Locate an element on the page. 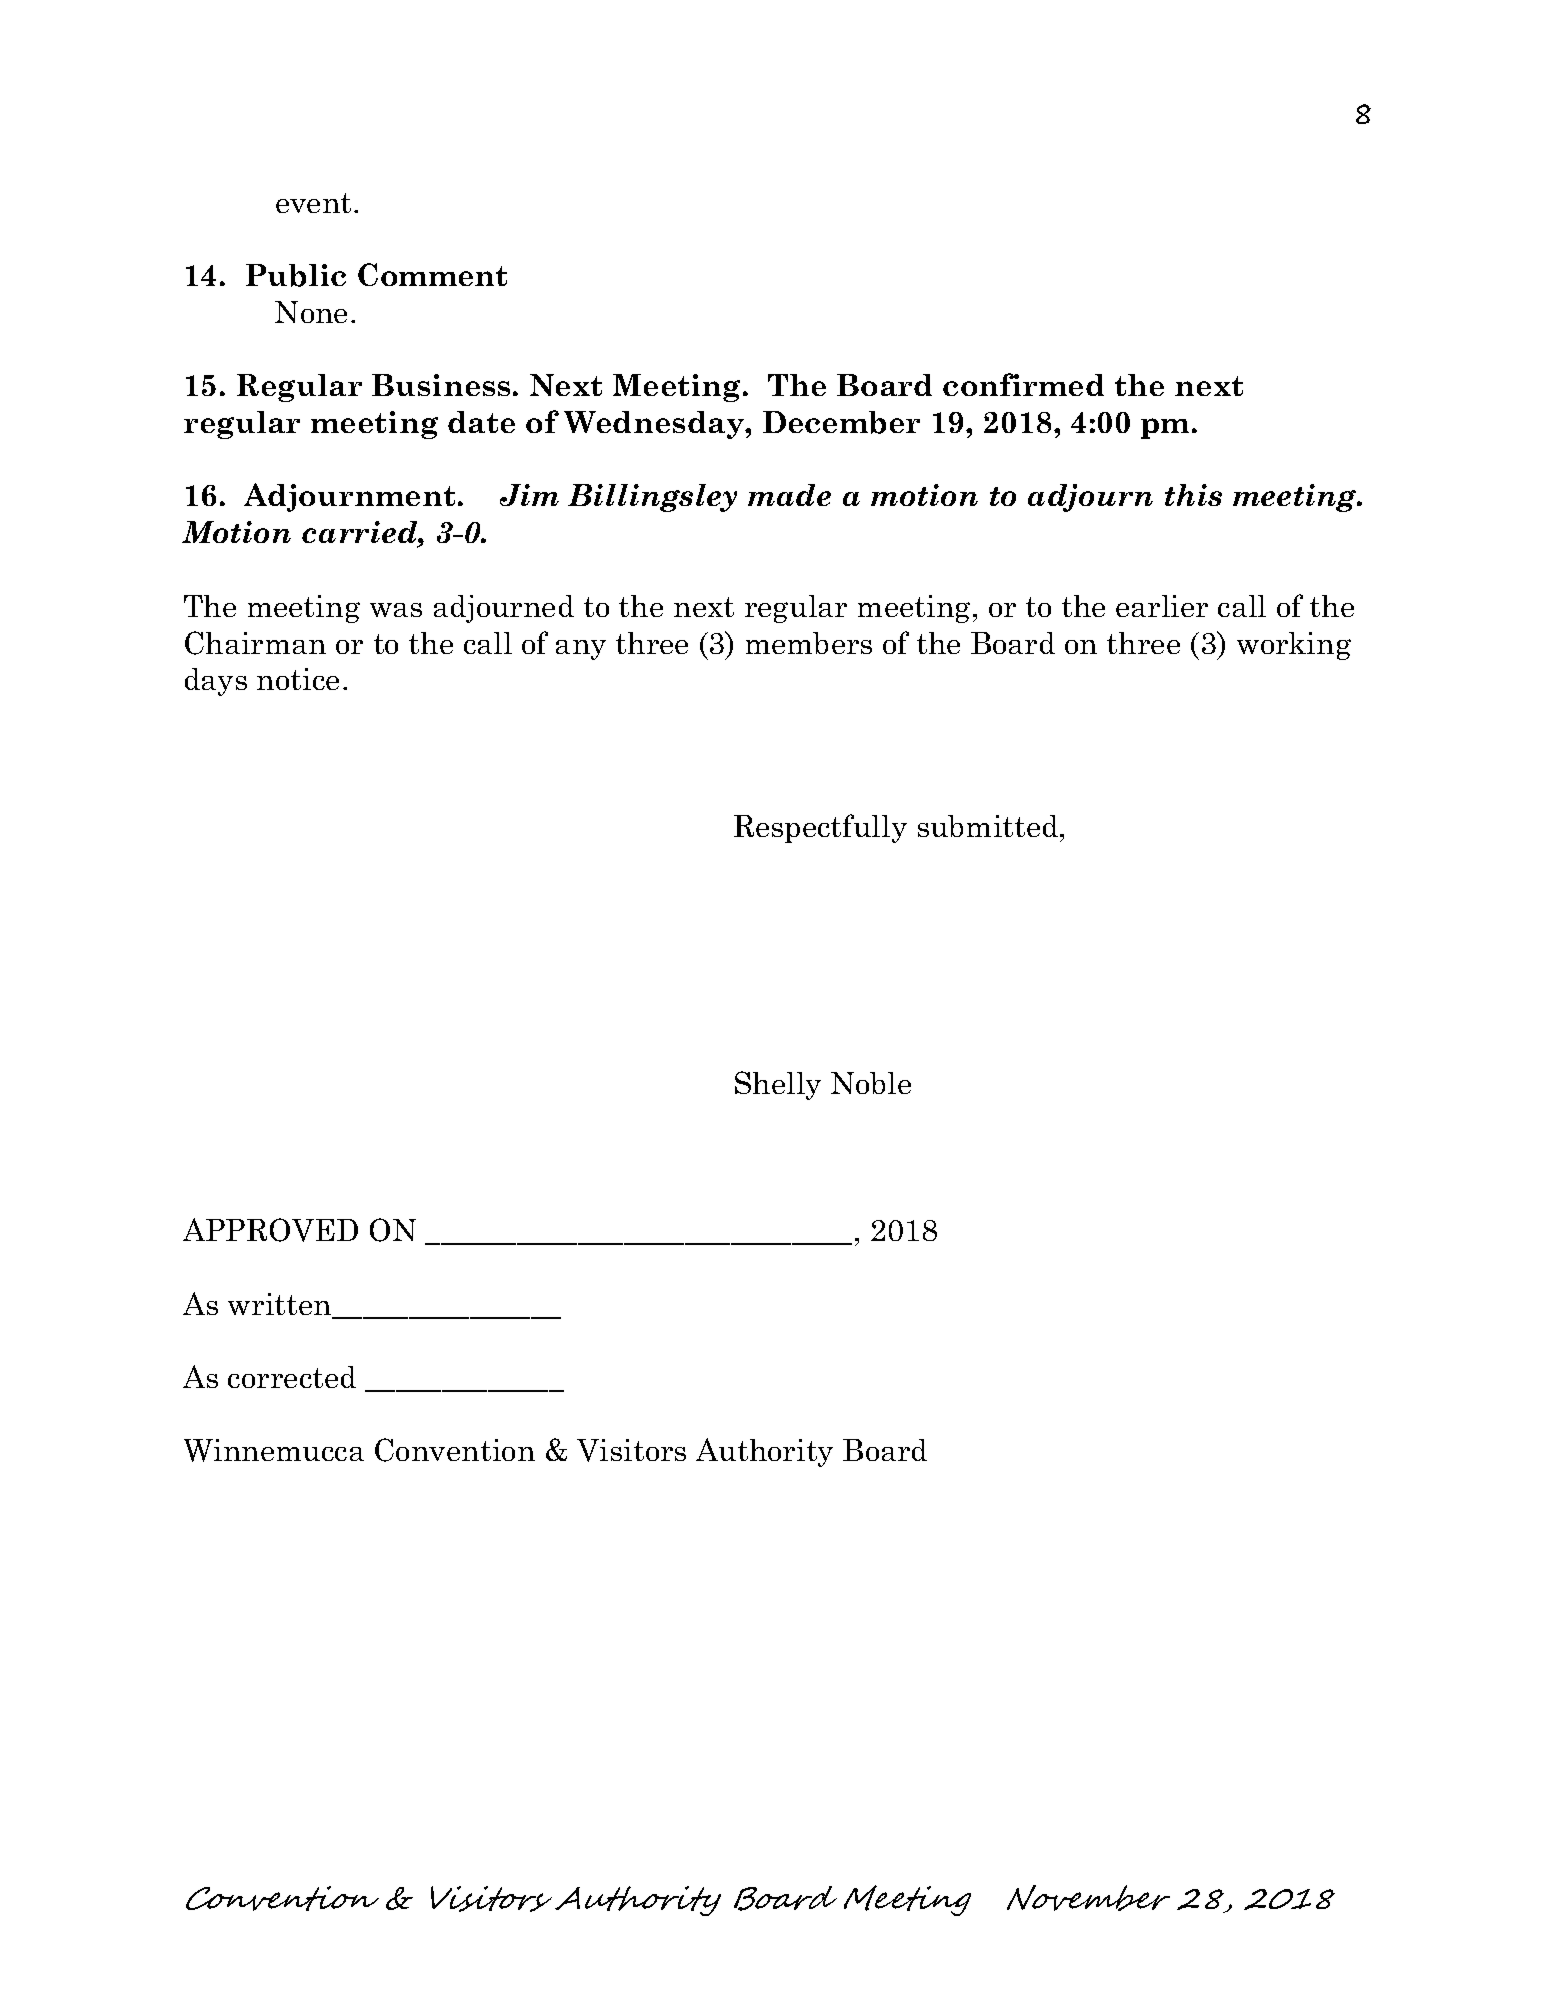 Image resolution: width=1558 pixels, height=2016 pixels. Comment is located at coordinates (432, 274).
